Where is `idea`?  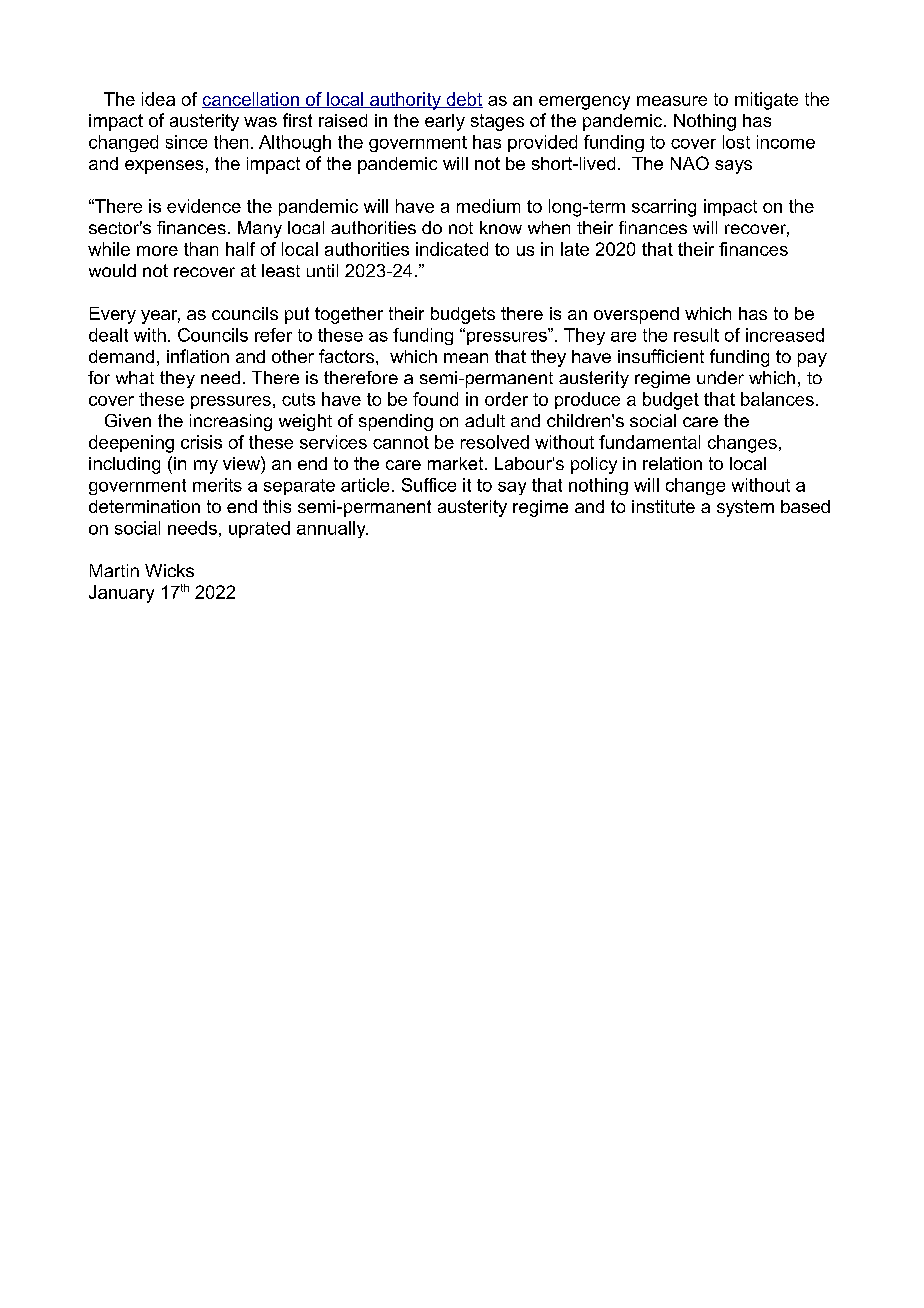 idea is located at coordinates (158, 99).
